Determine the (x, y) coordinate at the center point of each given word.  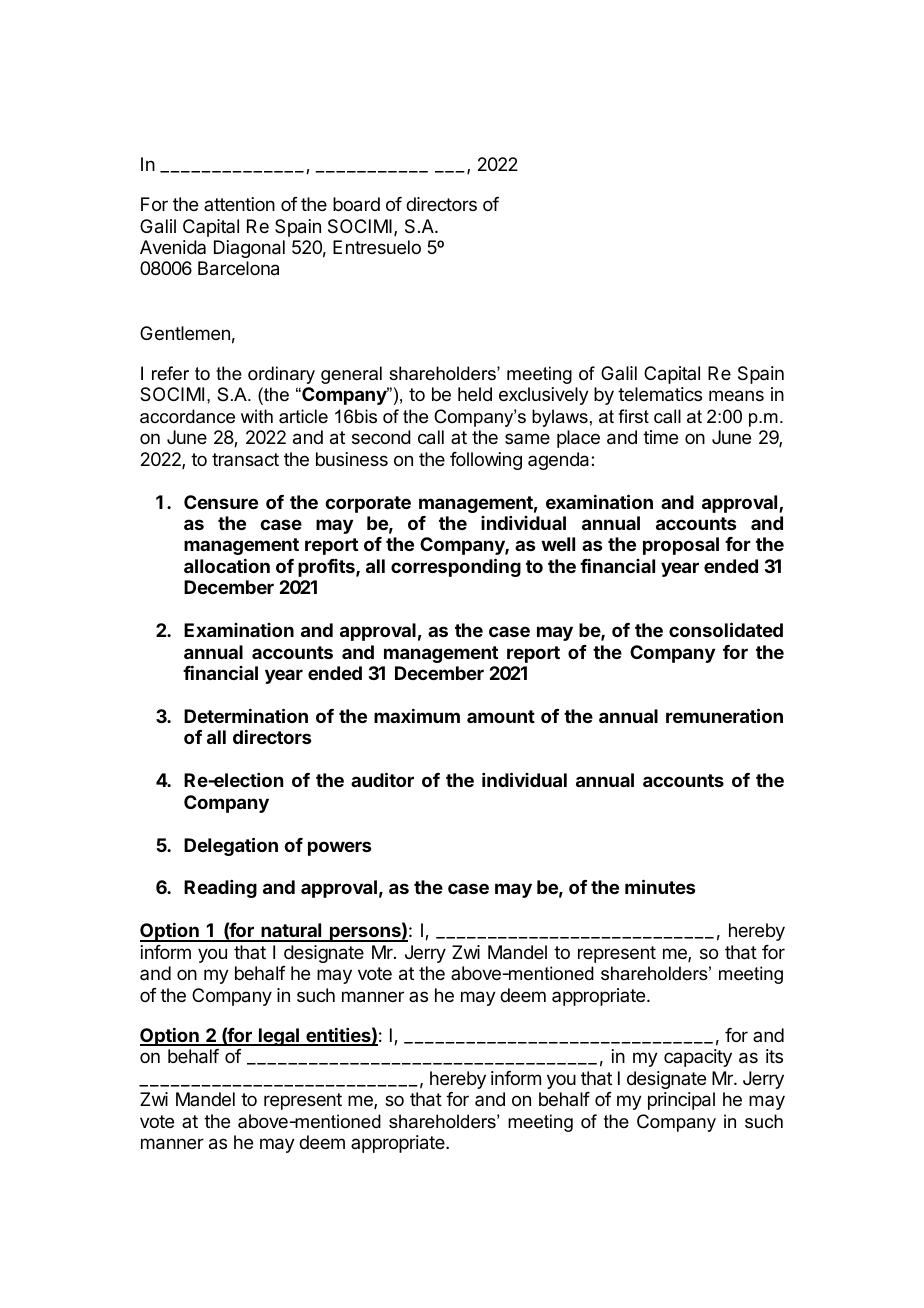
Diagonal (249, 249)
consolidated (726, 629)
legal (279, 1037)
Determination (246, 715)
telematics (660, 394)
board (356, 204)
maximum (417, 716)
